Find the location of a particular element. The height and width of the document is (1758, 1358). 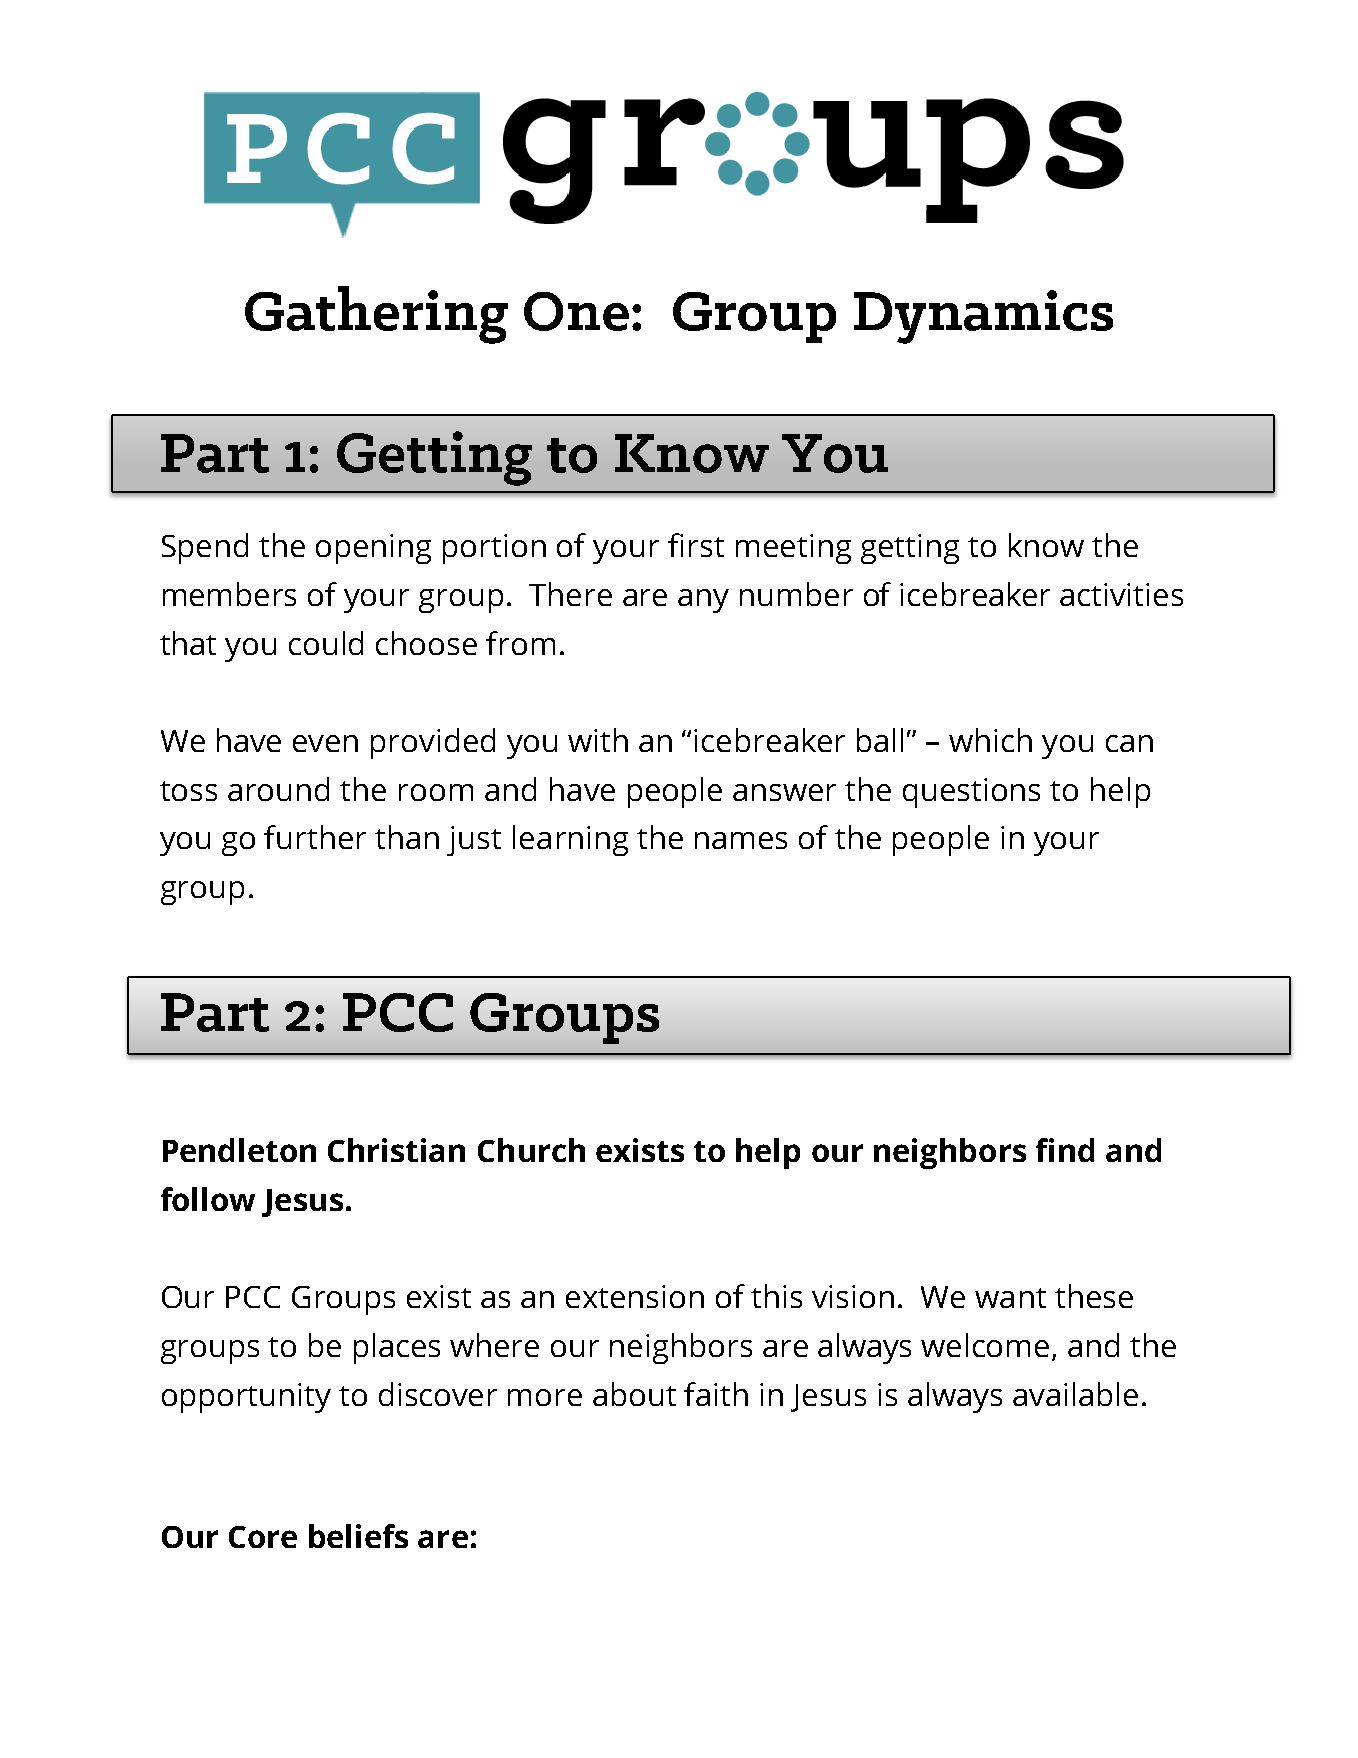

Pendleton is located at coordinates (239, 1150).
